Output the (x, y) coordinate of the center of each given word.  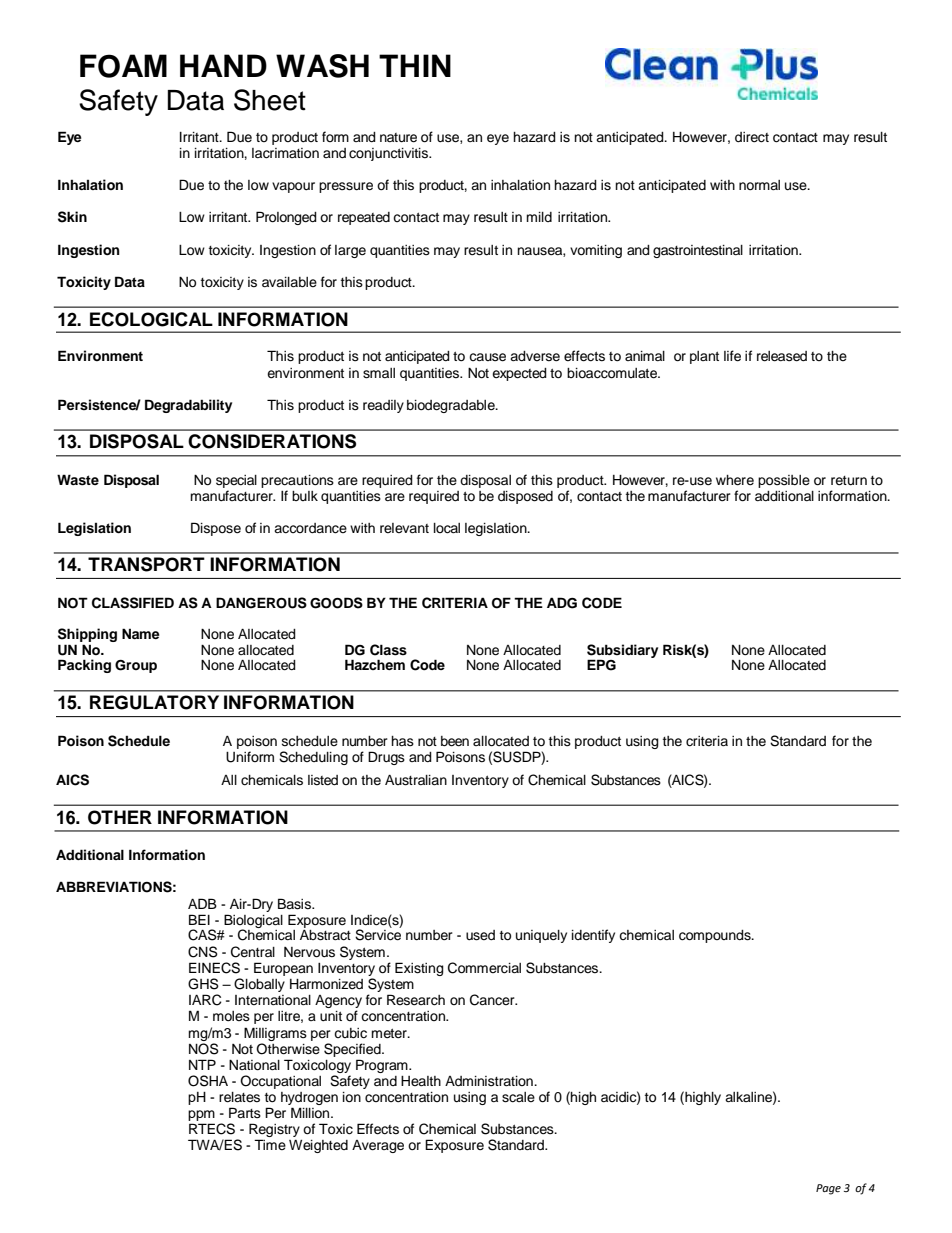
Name (141, 633)
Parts (245, 1113)
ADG (562, 603)
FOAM (123, 66)
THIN (415, 65)
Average (378, 1146)
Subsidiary (622, 652)
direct (752, 137)
